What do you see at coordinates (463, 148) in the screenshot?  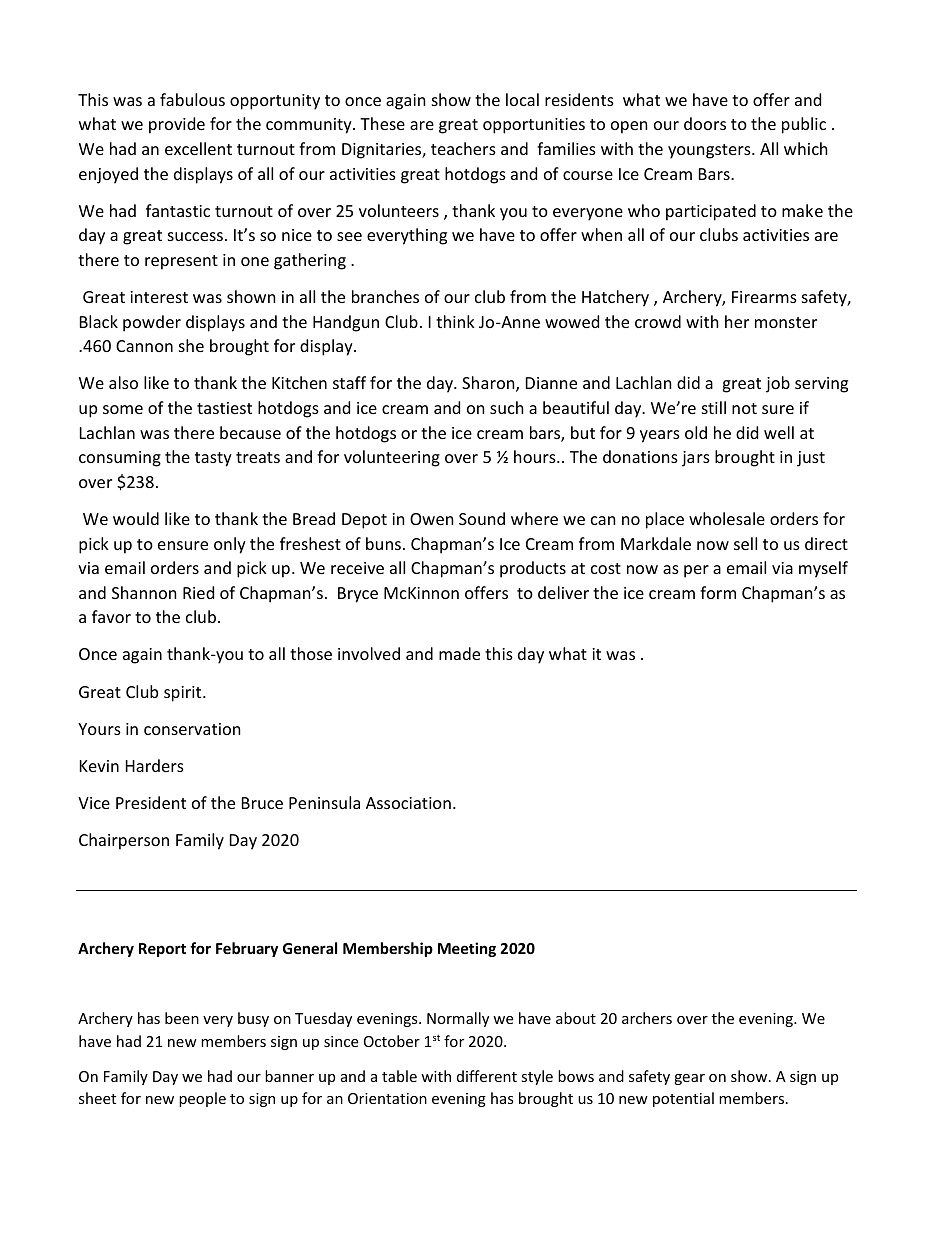 I see `teachers` at bounding box center [463, 148].
